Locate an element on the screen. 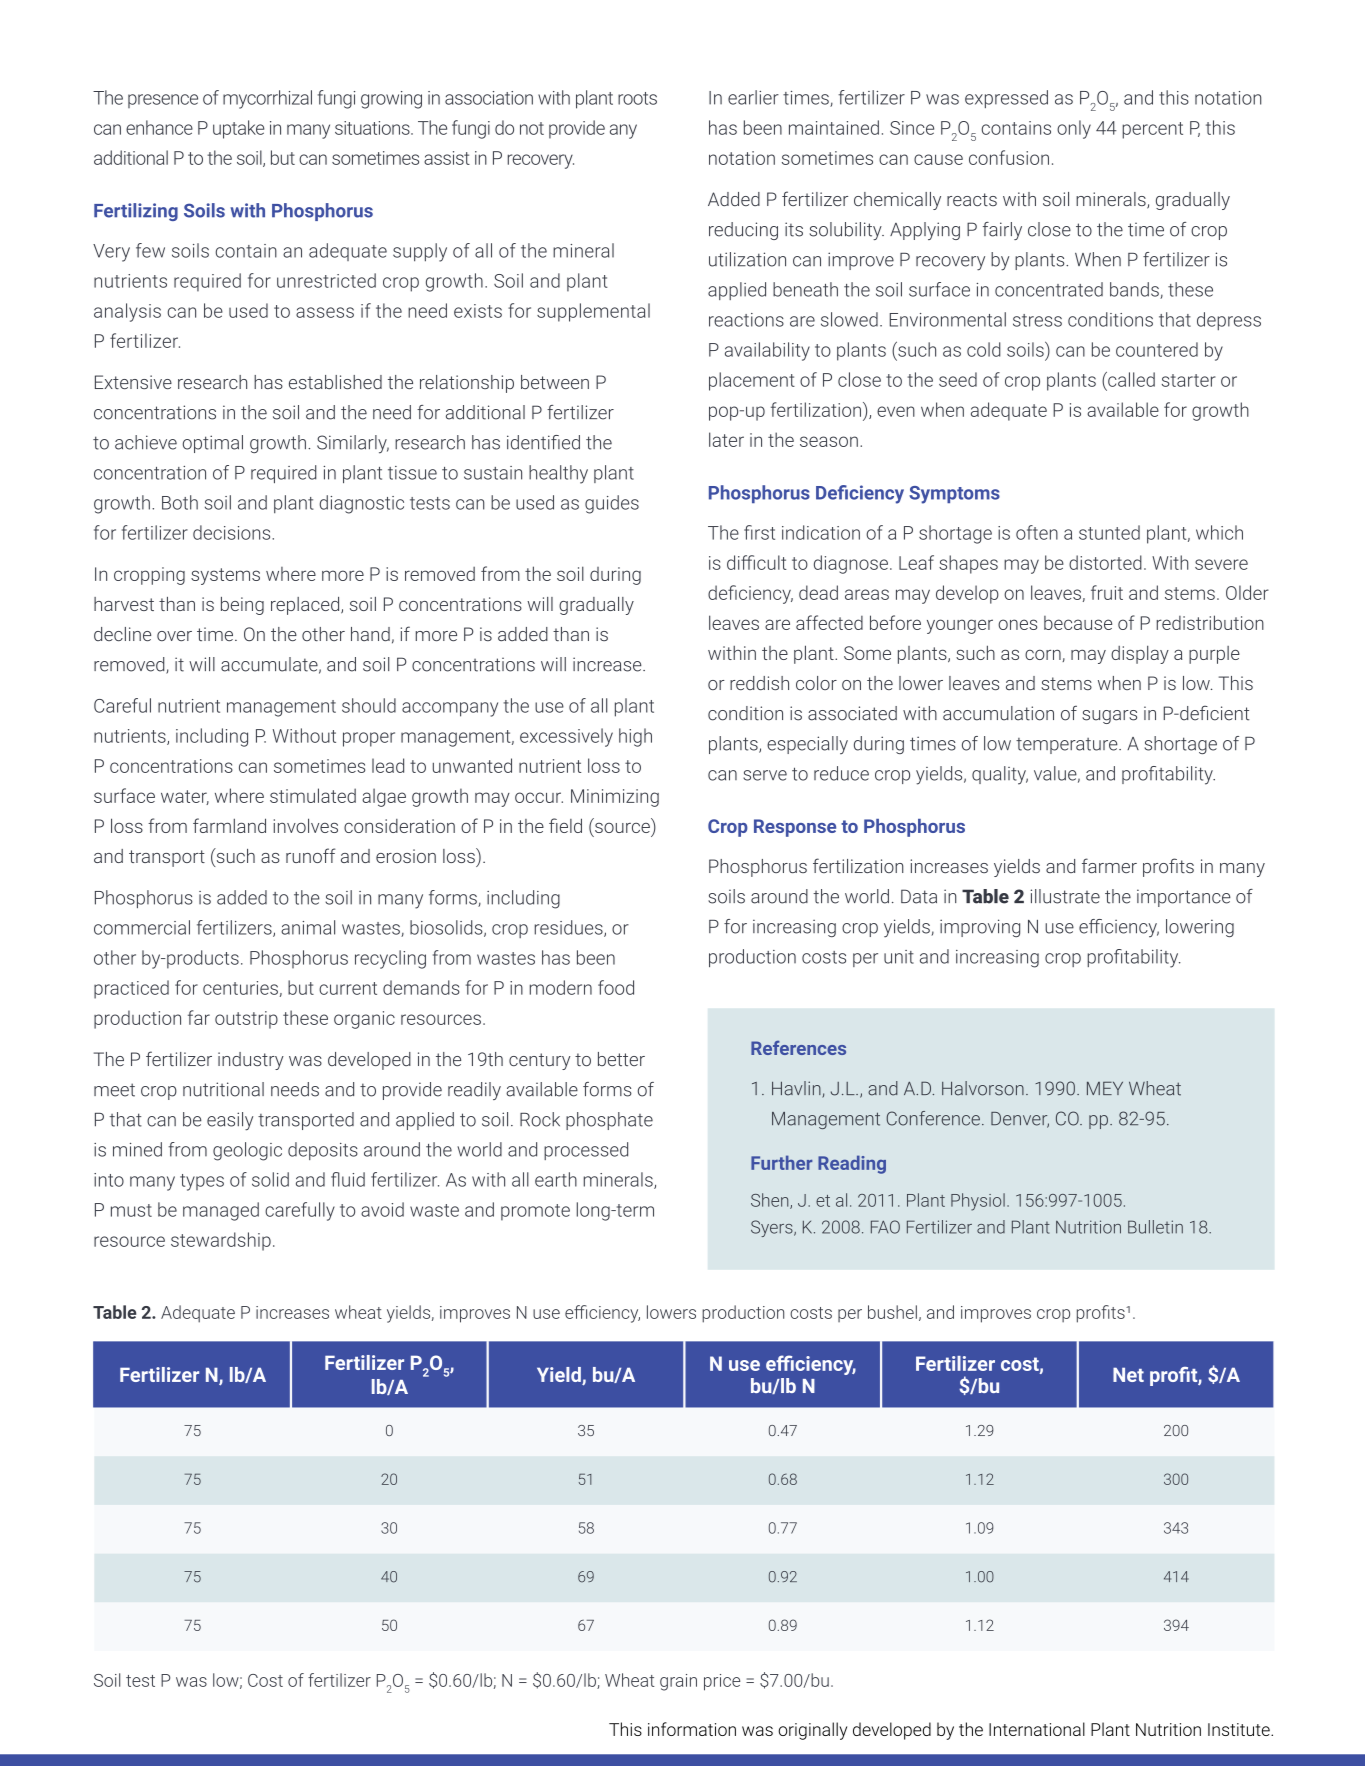 Image resolution: width=1365 pixels, height=1766 pixels. roots is located at coordinates (637, 98).
